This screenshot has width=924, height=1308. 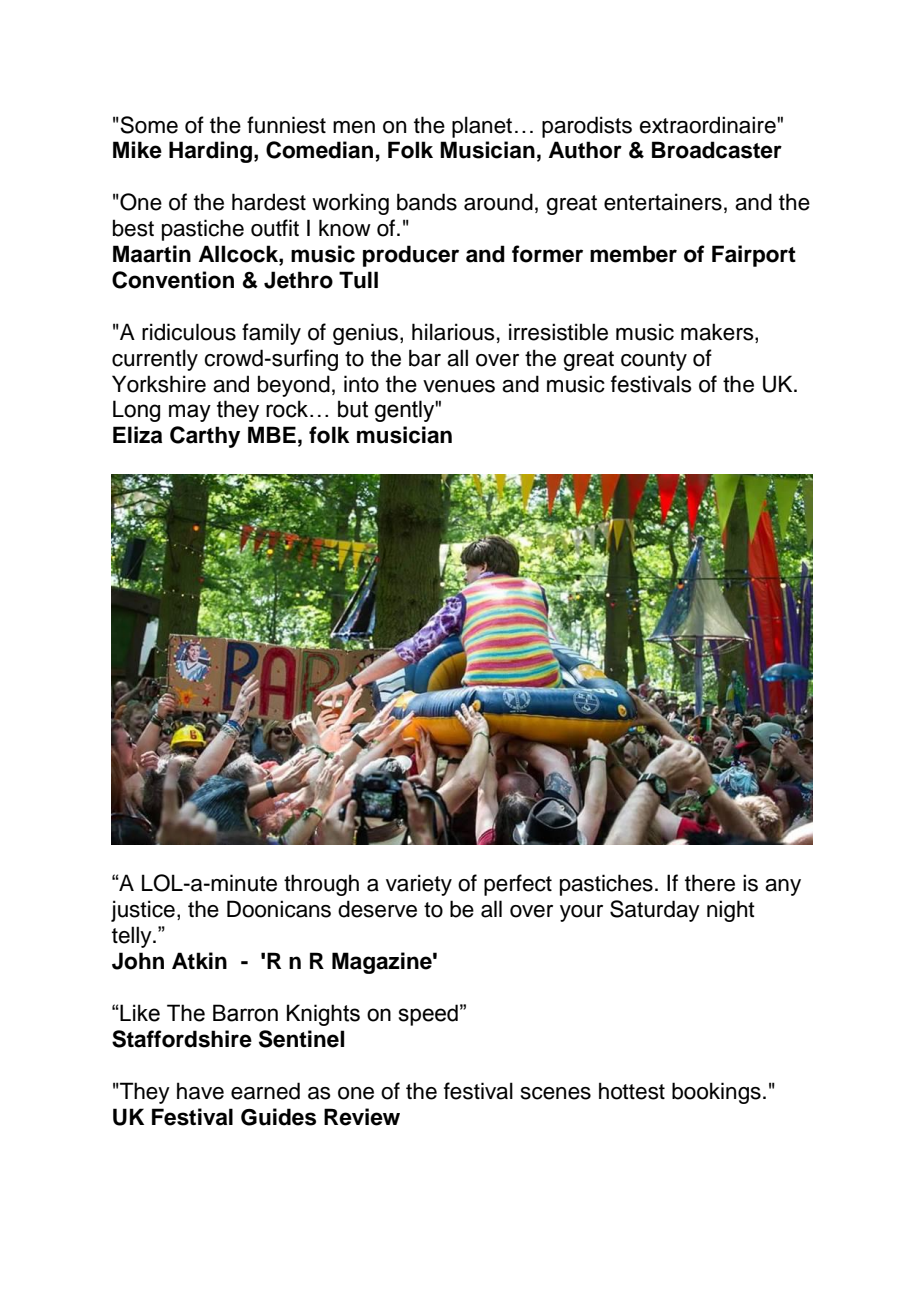 What do you see at coordinates (200, 1091) in the screenshot?
I see `have` at bounding box center [200, 1091].
